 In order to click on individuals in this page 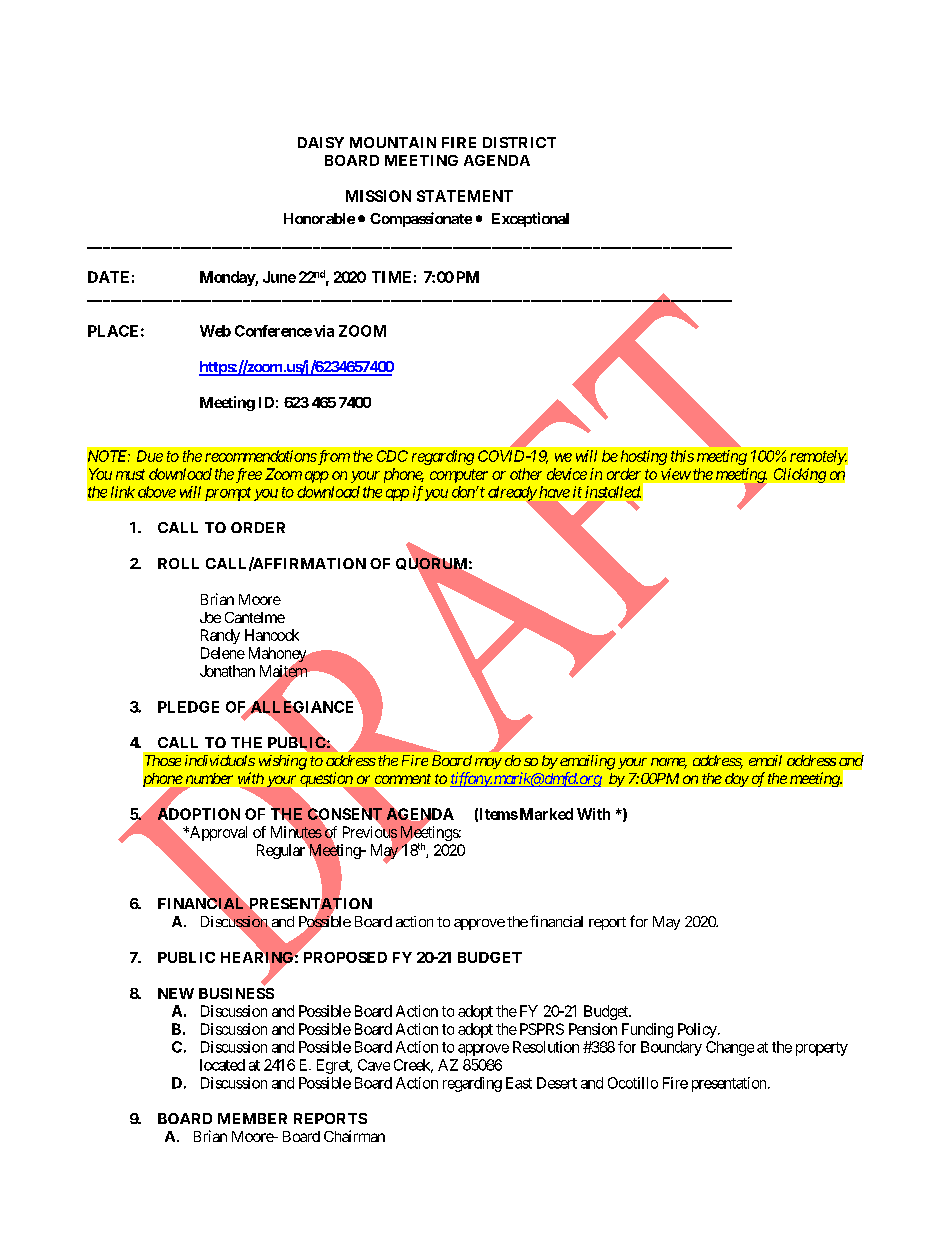, I will do `click(220, 760)`.
